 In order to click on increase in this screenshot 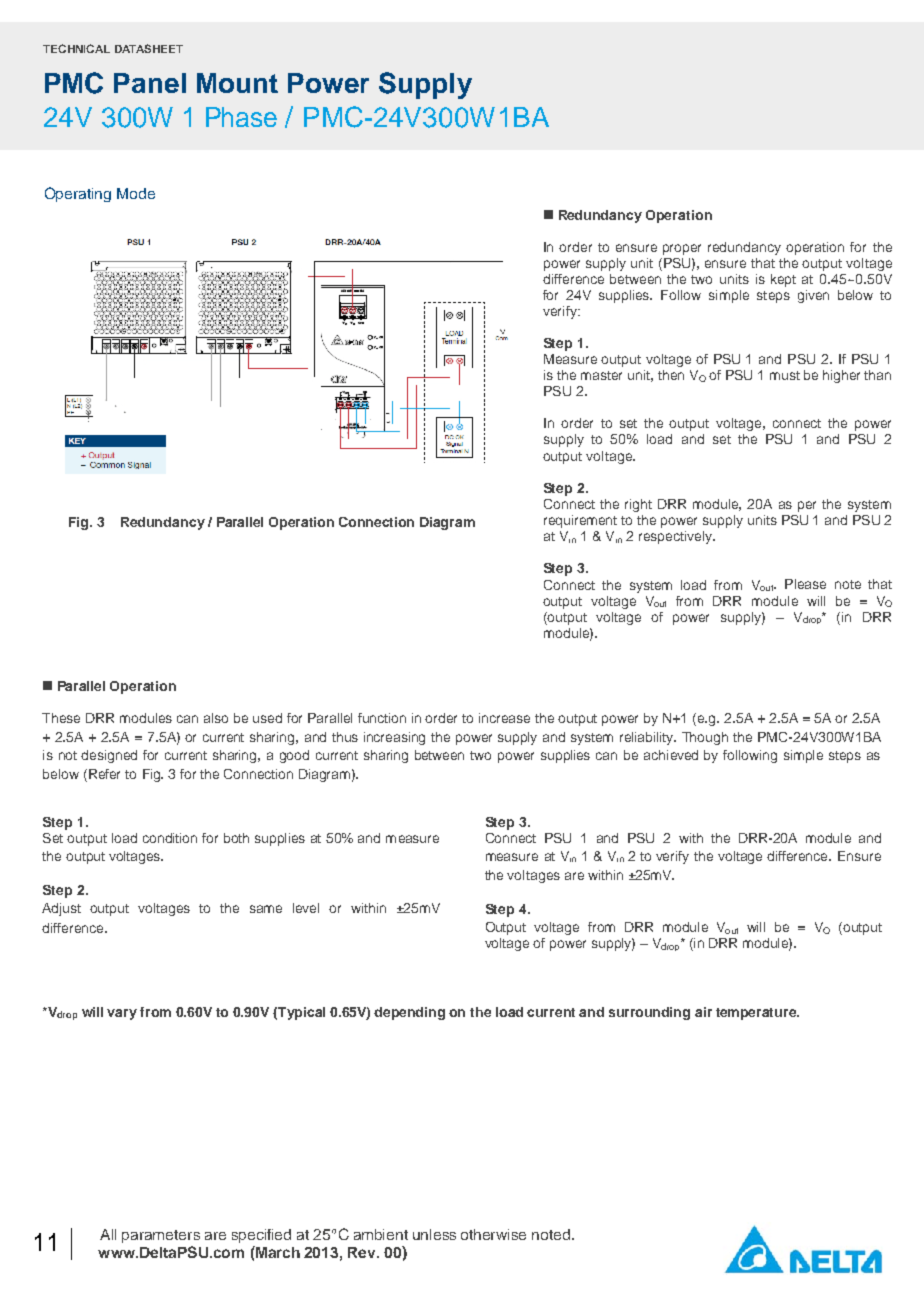, I will do `click(504, 718)`.
